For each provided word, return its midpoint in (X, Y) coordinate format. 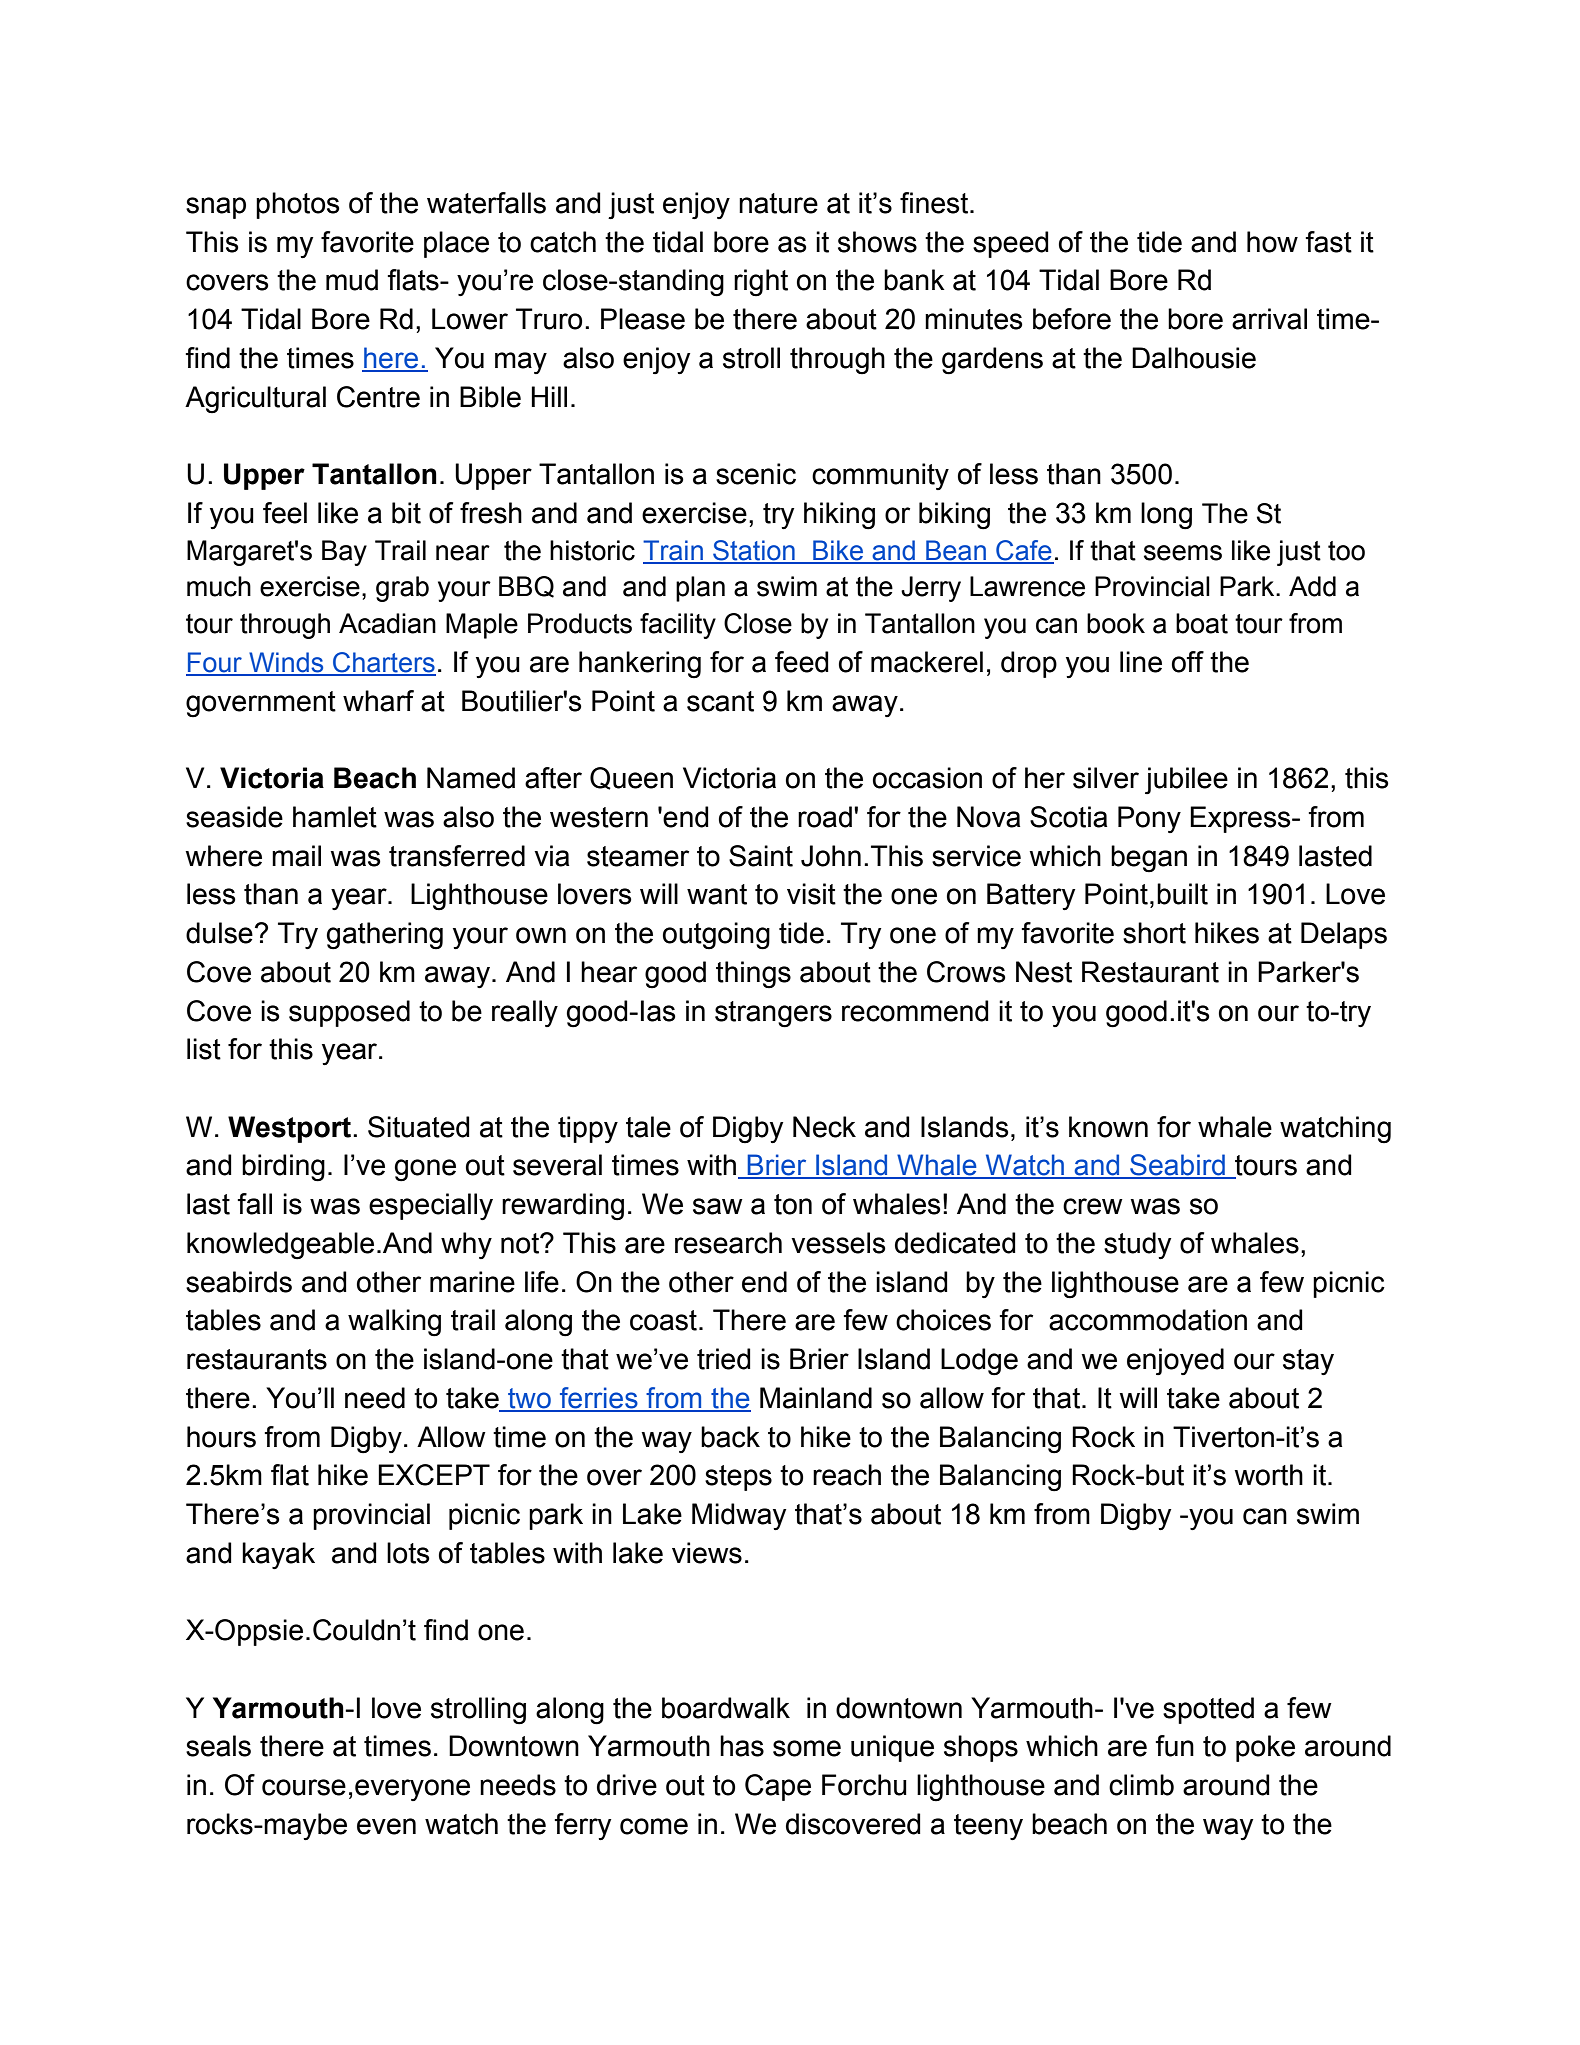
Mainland (816, 1398)
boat (1202, 623)
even (386, 1826)
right (761, 283)
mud (352, 280)
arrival (1269, 319)
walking (394, 1323)
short (1154, 933)
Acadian (387, 623)
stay (1308, 1362)
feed (802, 662)
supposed (349, 1013)
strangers (773, 1014)
